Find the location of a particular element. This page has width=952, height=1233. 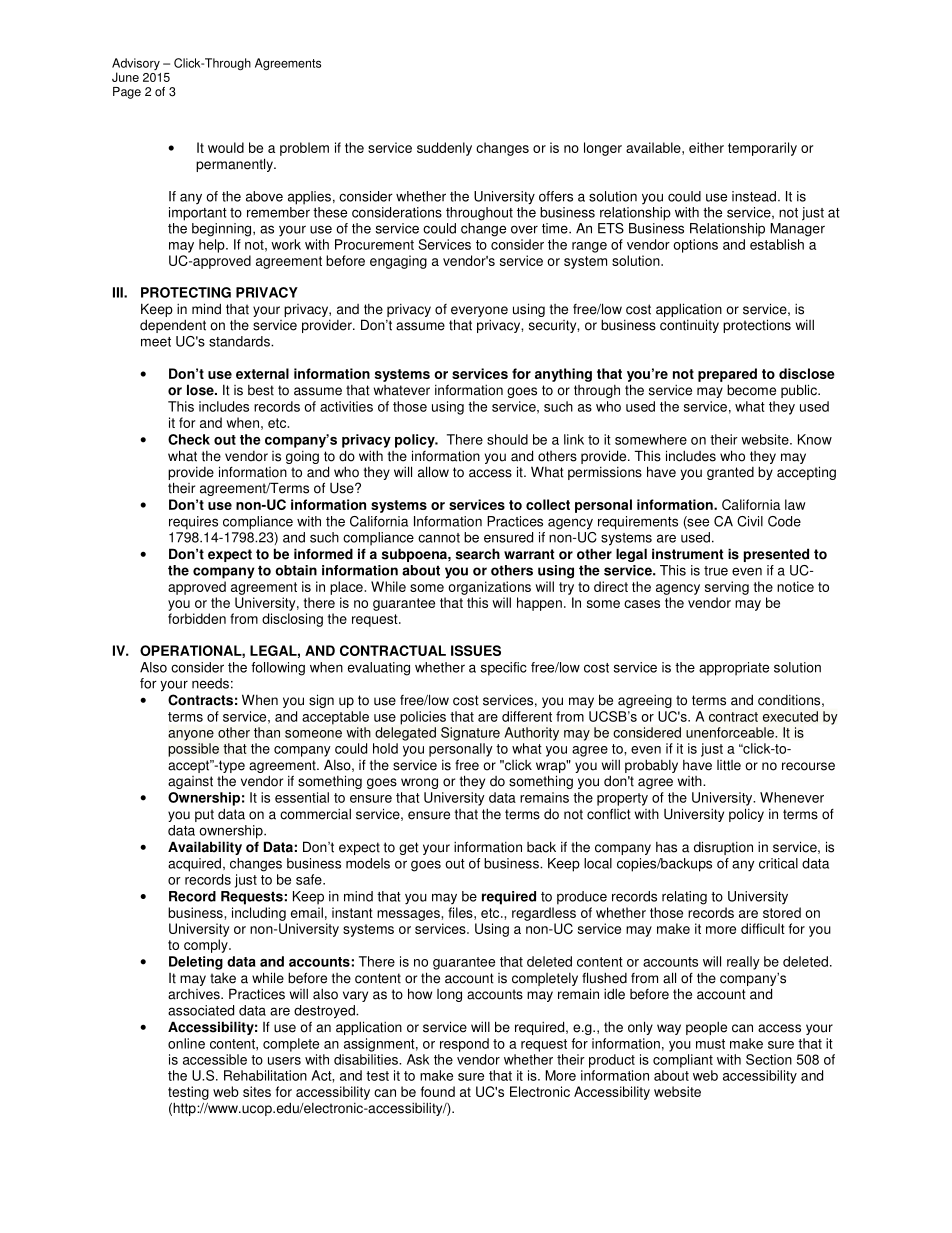

organizations is located at coordinates (489, 588).
